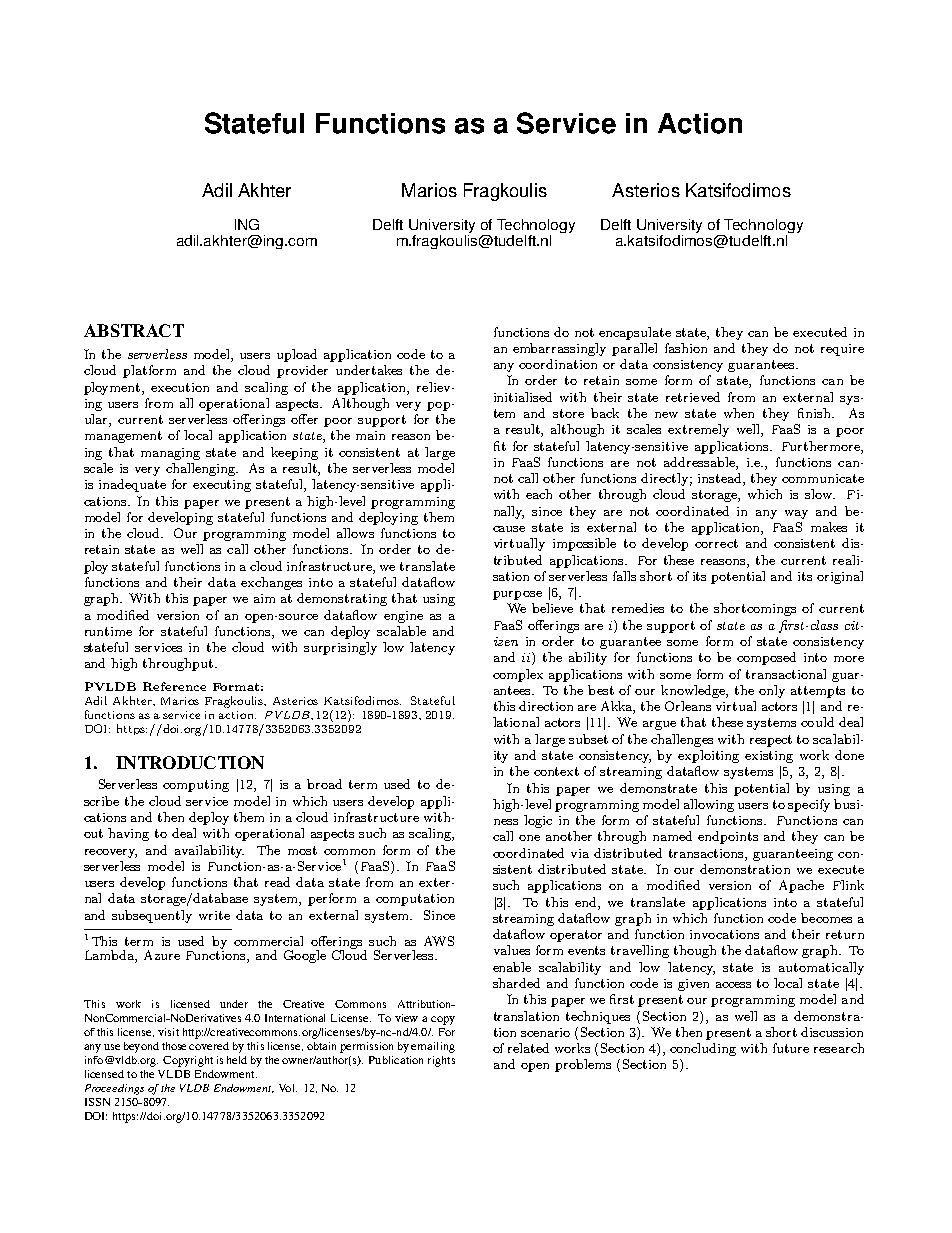 Image resolution: width=952 pixels, height=1233 pixels. What do you see at coordinates (237, 1060) in the screenshot?
I see `held` at bounding box center [237, 1060].
